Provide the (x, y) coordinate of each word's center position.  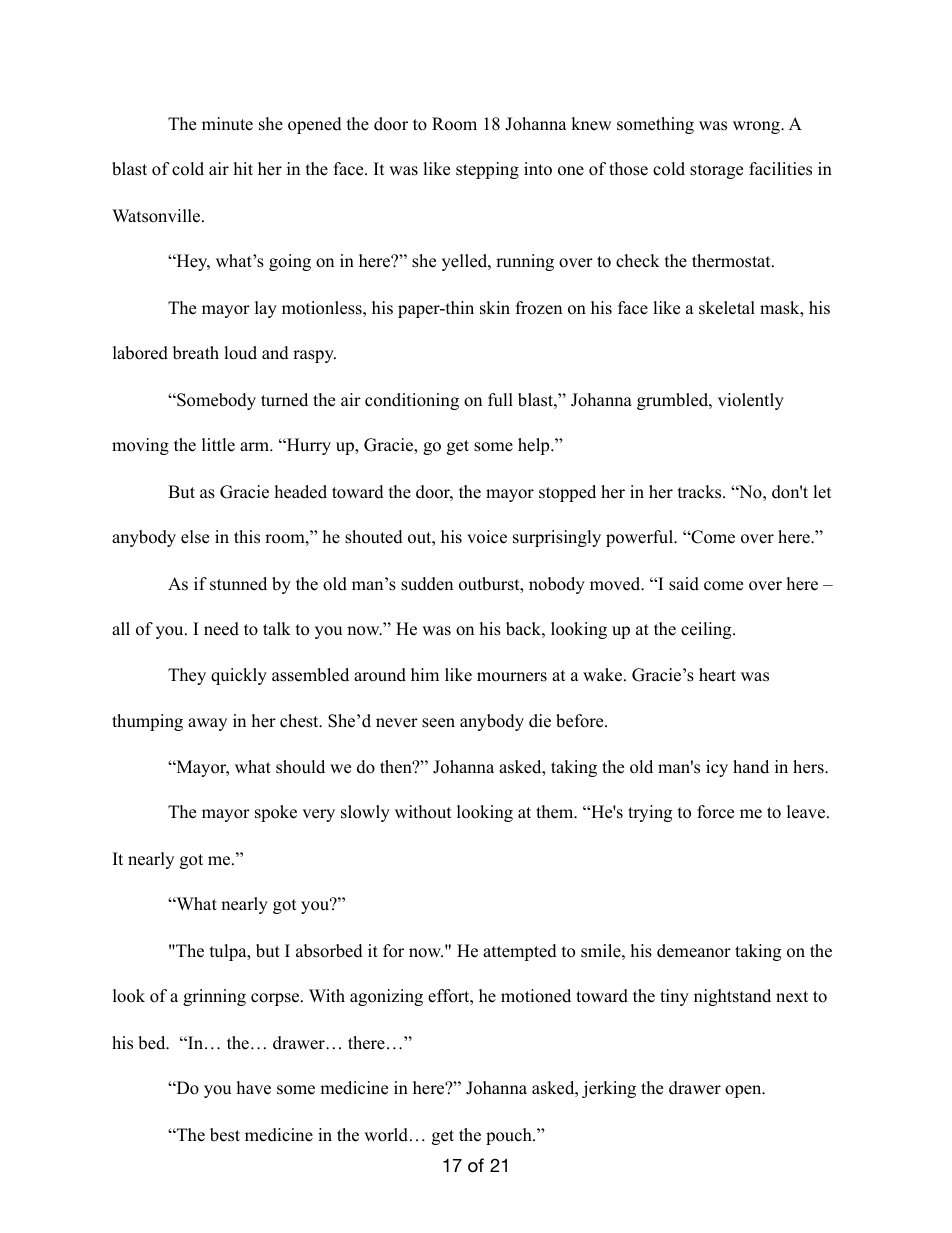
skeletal (727, 308)
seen (438, 723)
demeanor (694, 951)
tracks (701, 492)
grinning (214, 997)
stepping (487, 170)
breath (196, 353)
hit (243, 168)
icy (717, 768)
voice (487, 537)
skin (495, 308)
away (207, 724)
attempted (520, 952)
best (225, 1135)
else (195, 537)
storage (716, 171)
